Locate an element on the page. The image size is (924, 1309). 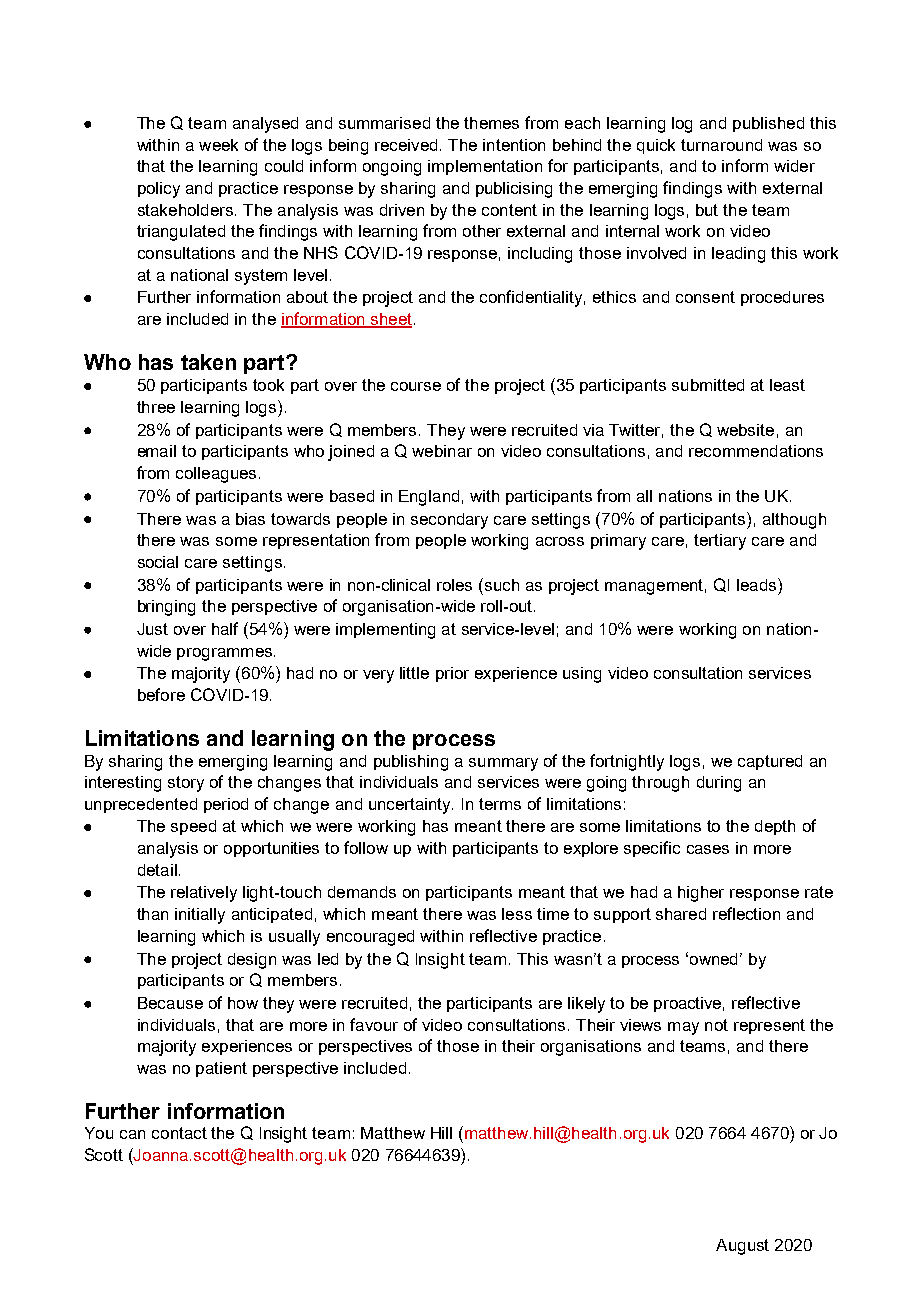
webinar is located at coordinates (442, 451).
